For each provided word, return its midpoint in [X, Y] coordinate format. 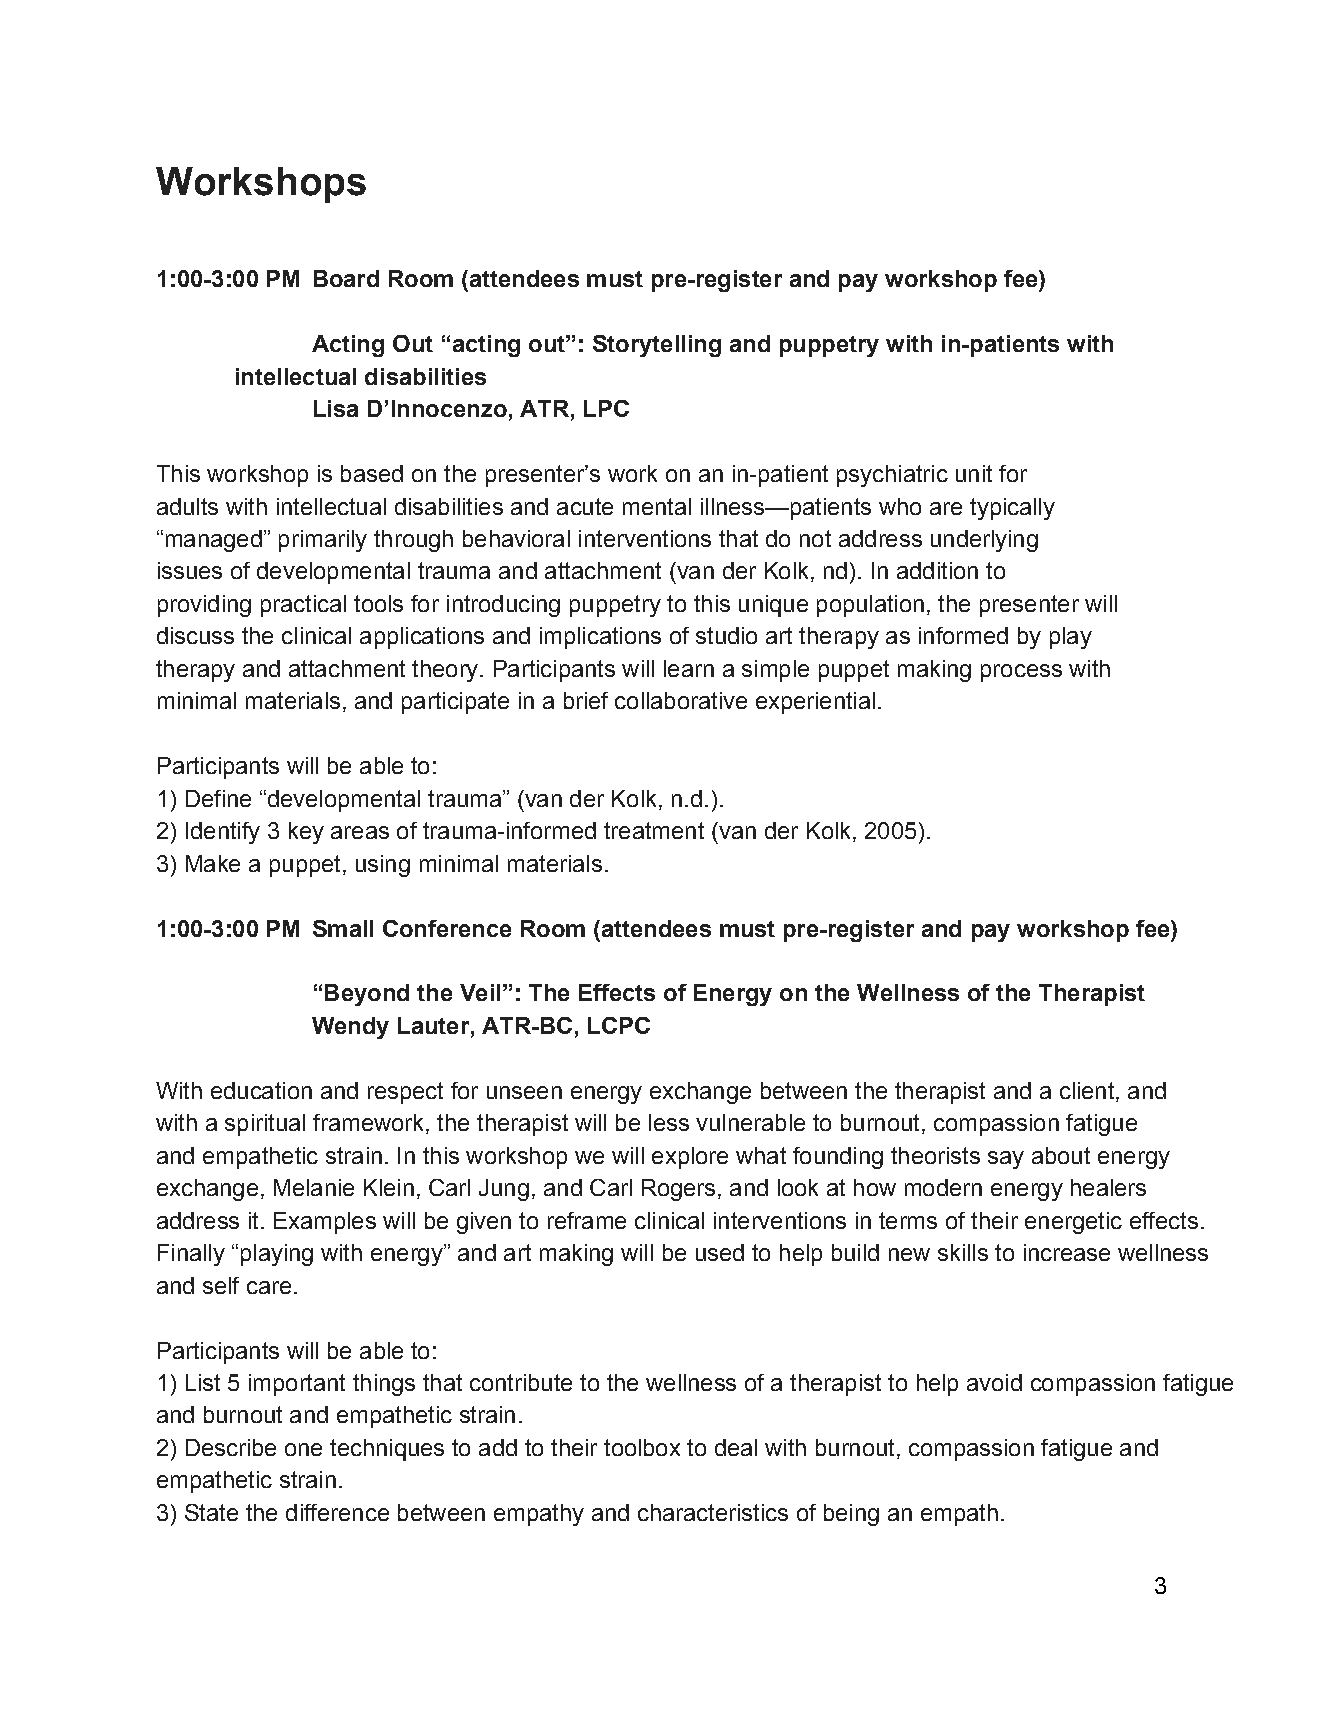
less [669, 1122]
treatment [654, 830]
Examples [325, 1223]
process [1021, 673]
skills [963, 1252]
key [306, 833]
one [303, 1449]
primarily [323, 541]
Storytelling [657, 346]
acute [585, 506]
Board [346, 278]
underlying [984, 541]
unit [974, 473]
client [1088, 1092]
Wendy [350, 1028]
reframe [587, 1220]
